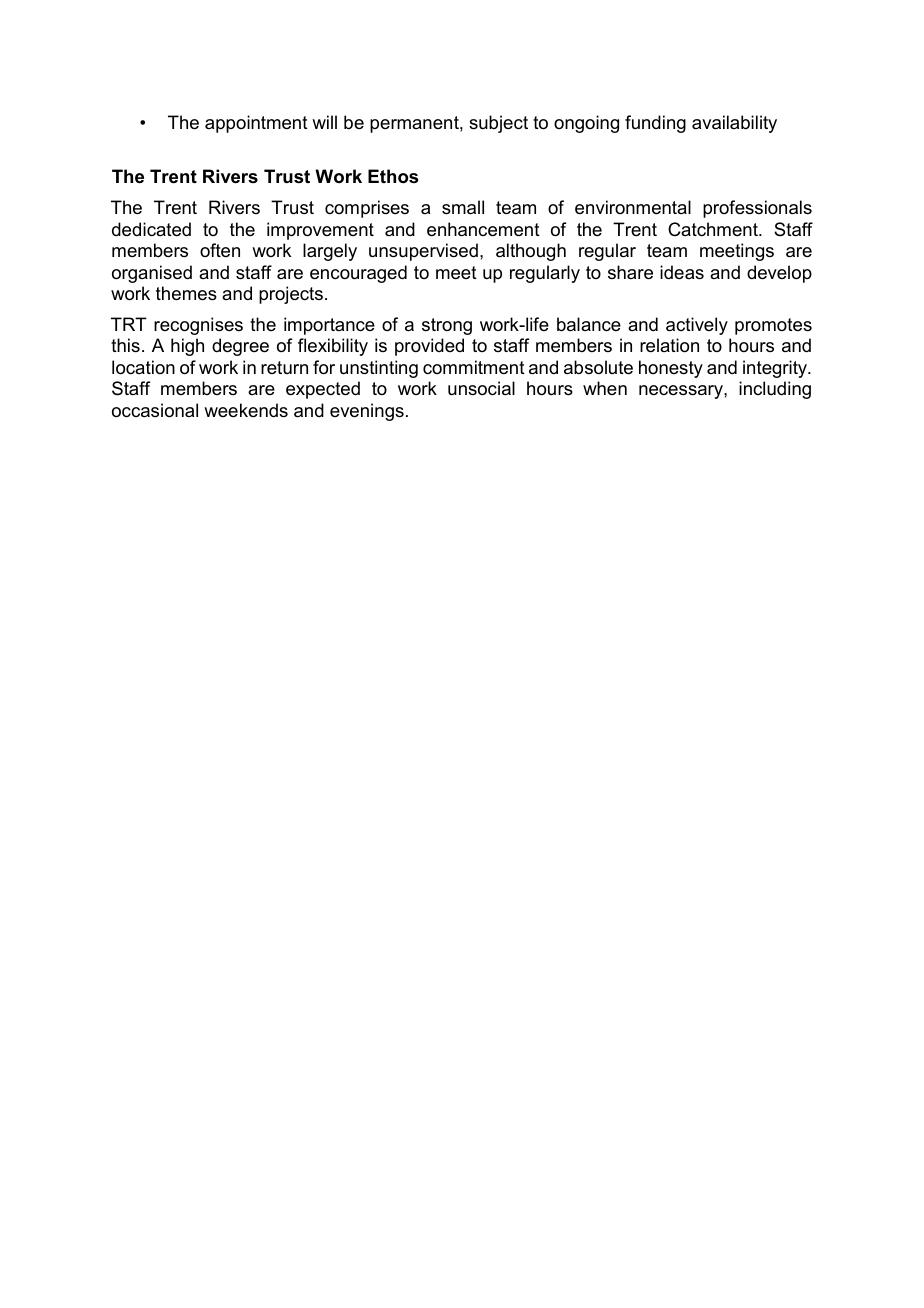 The height and width of the screenshot is (1308, 924). What do you see at coordinates (246, 410) in the screenshot?
I see `weekends` at bounding box center [246, 410].
